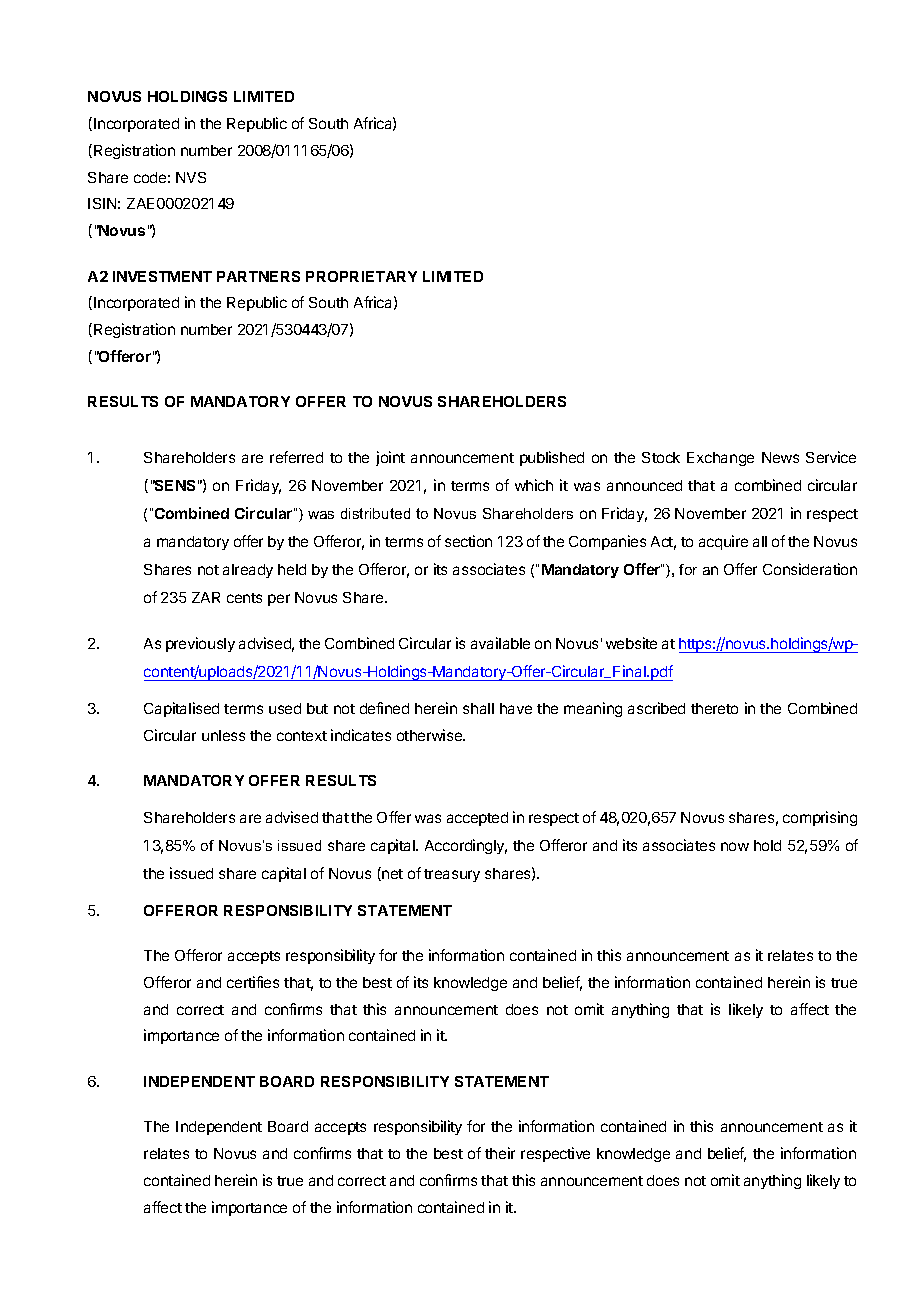  What do you see at coordinates (723, 542) in the screenshot?
I see `acquire` at bounding box center [723, 542].
